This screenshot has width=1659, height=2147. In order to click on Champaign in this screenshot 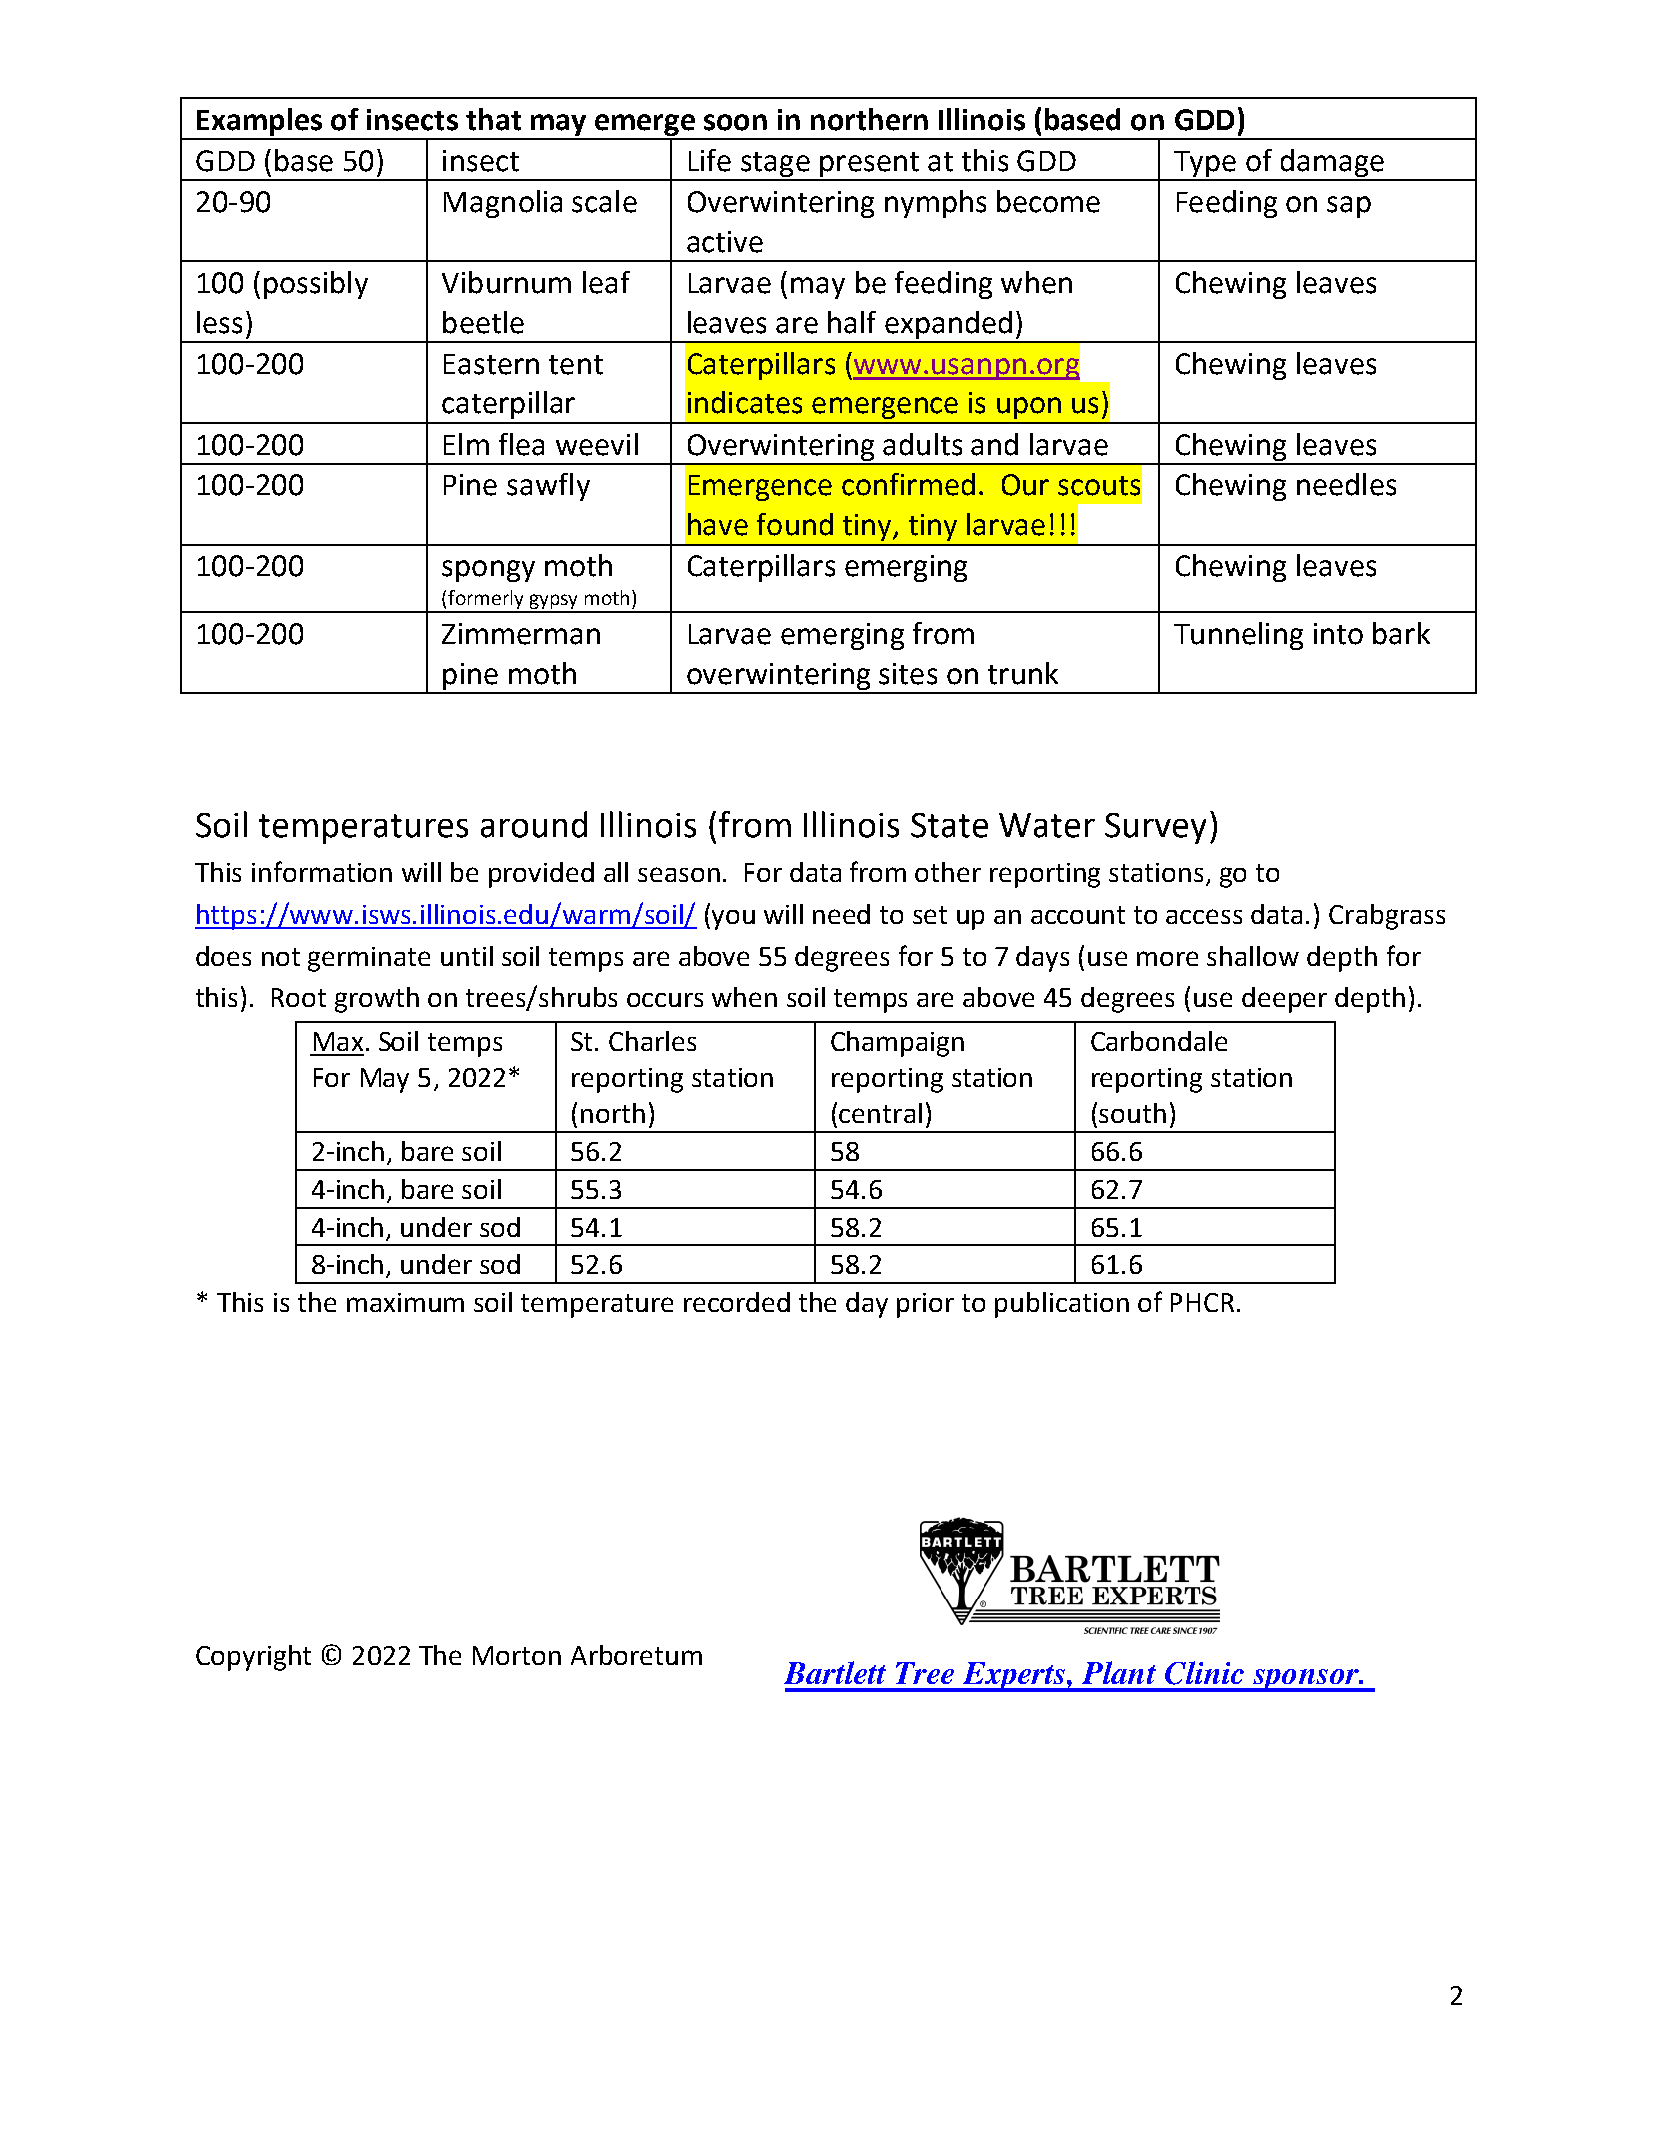, I will do `click(897, 1044)`.
